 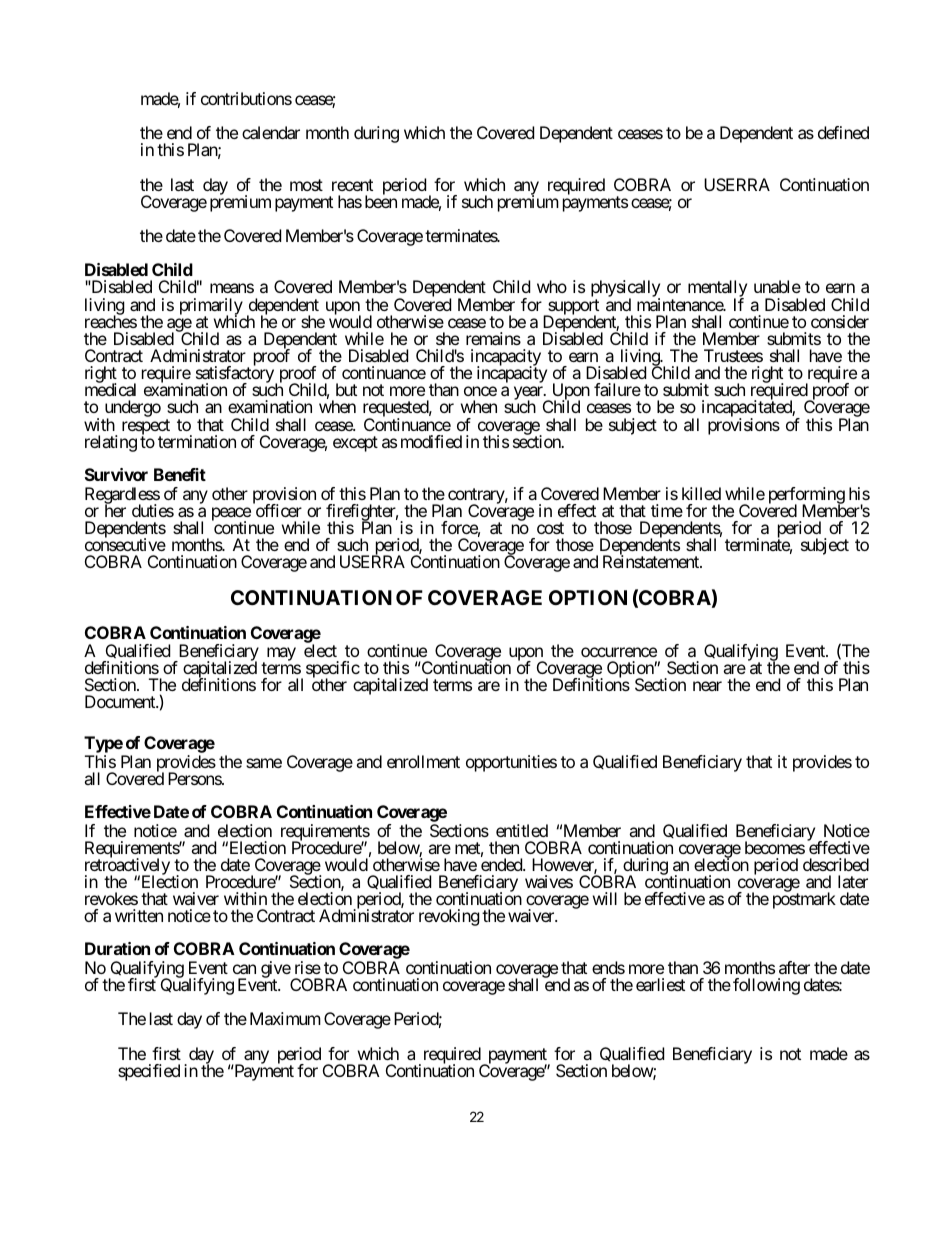 What do you see at coordinates (149, 1072) in the image?
I see `specified` at bounding box center [149, 1072].
